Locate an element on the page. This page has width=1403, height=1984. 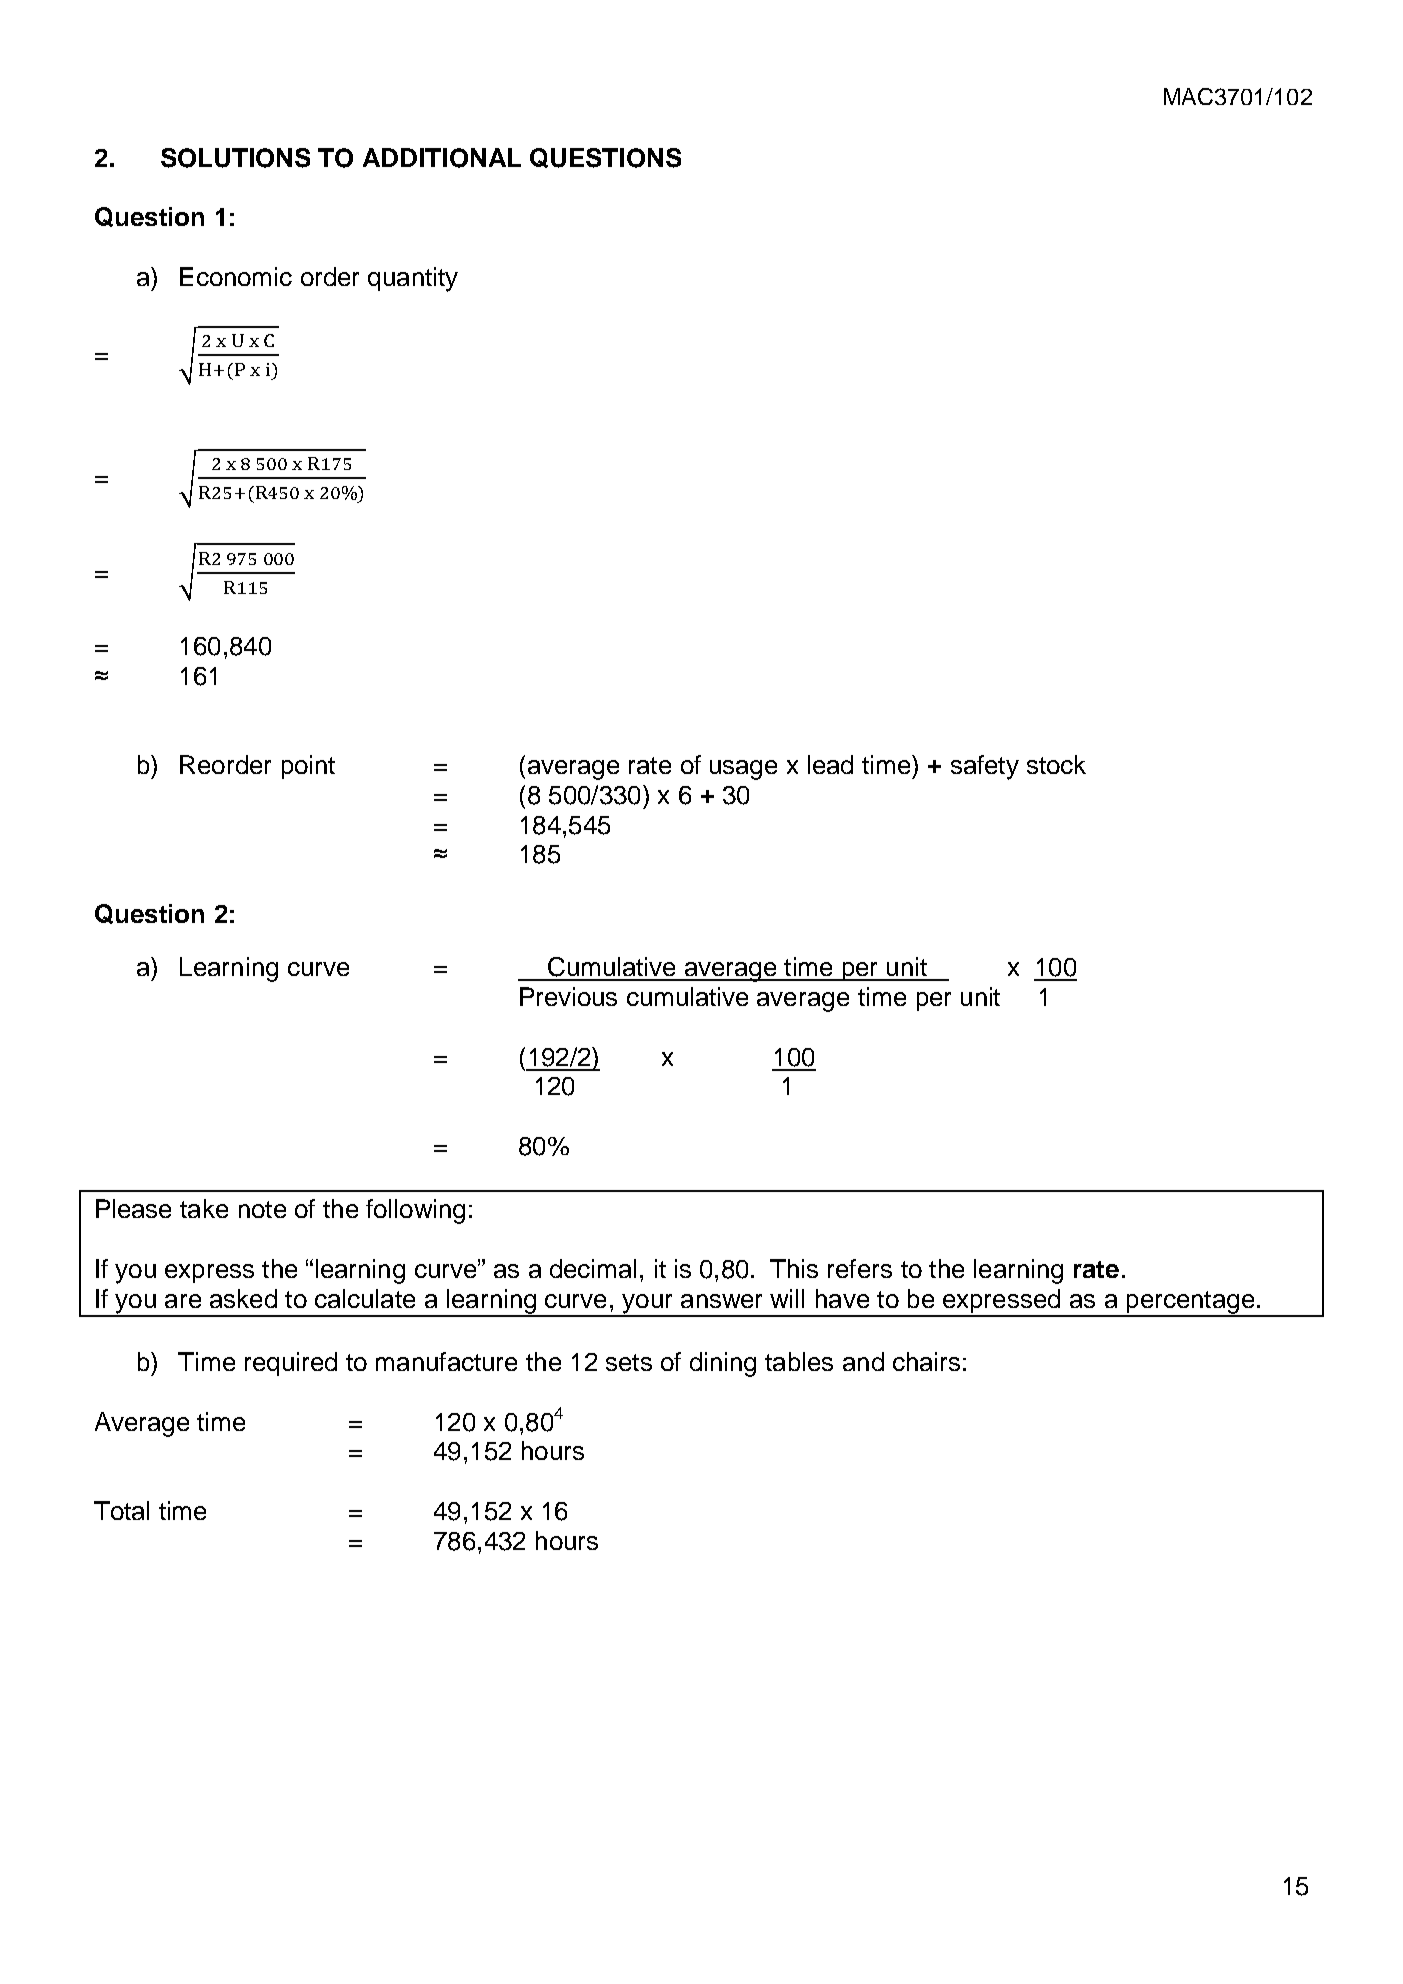
percentage is located at coordinates (1190, 1303).
